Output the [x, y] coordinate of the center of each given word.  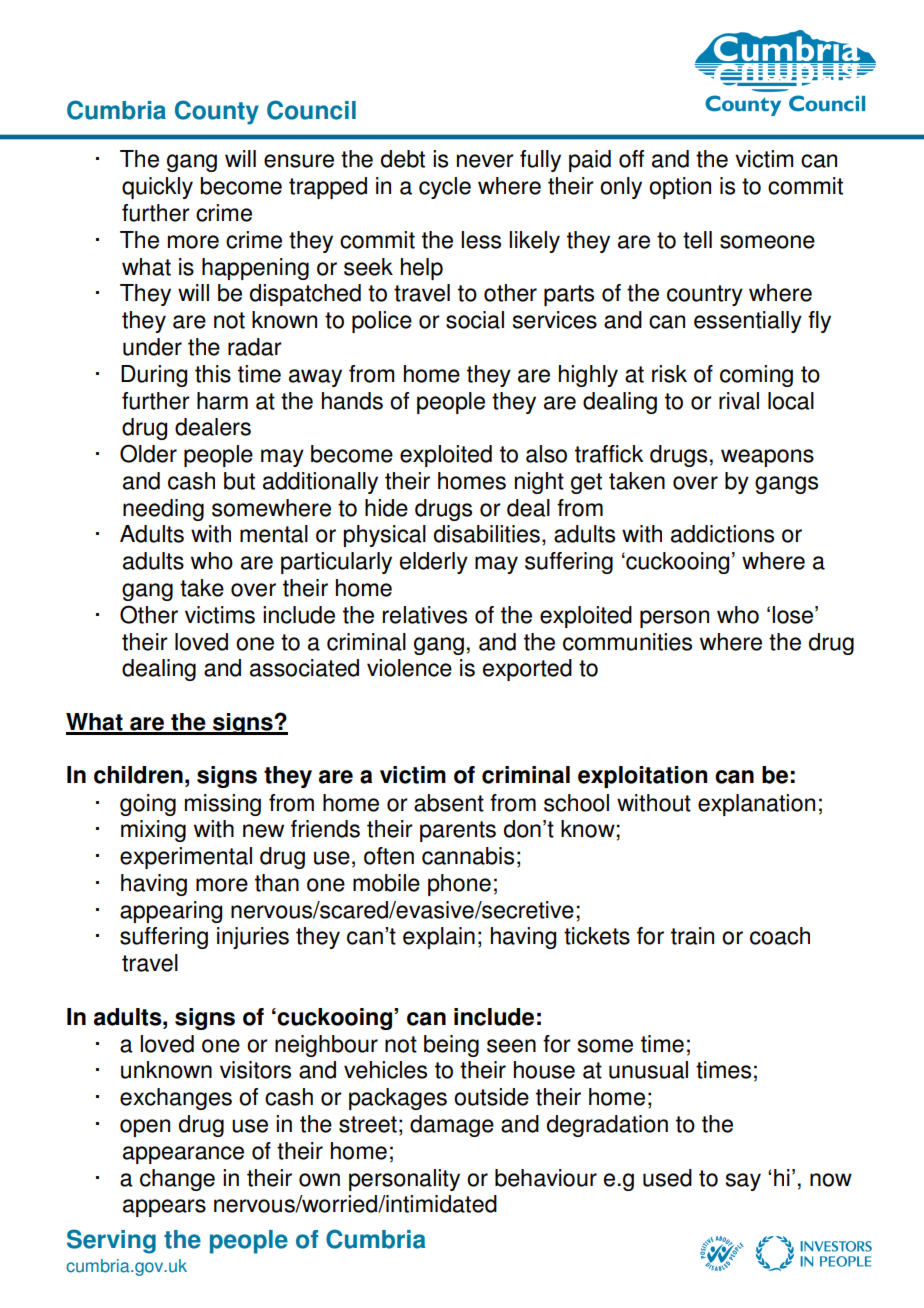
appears [164, 1208]
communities [627, 642]
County [217, 112]
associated [304, 668]
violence [409, 668]
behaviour [546, 1178]
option [680, 188]
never [485, 161]
